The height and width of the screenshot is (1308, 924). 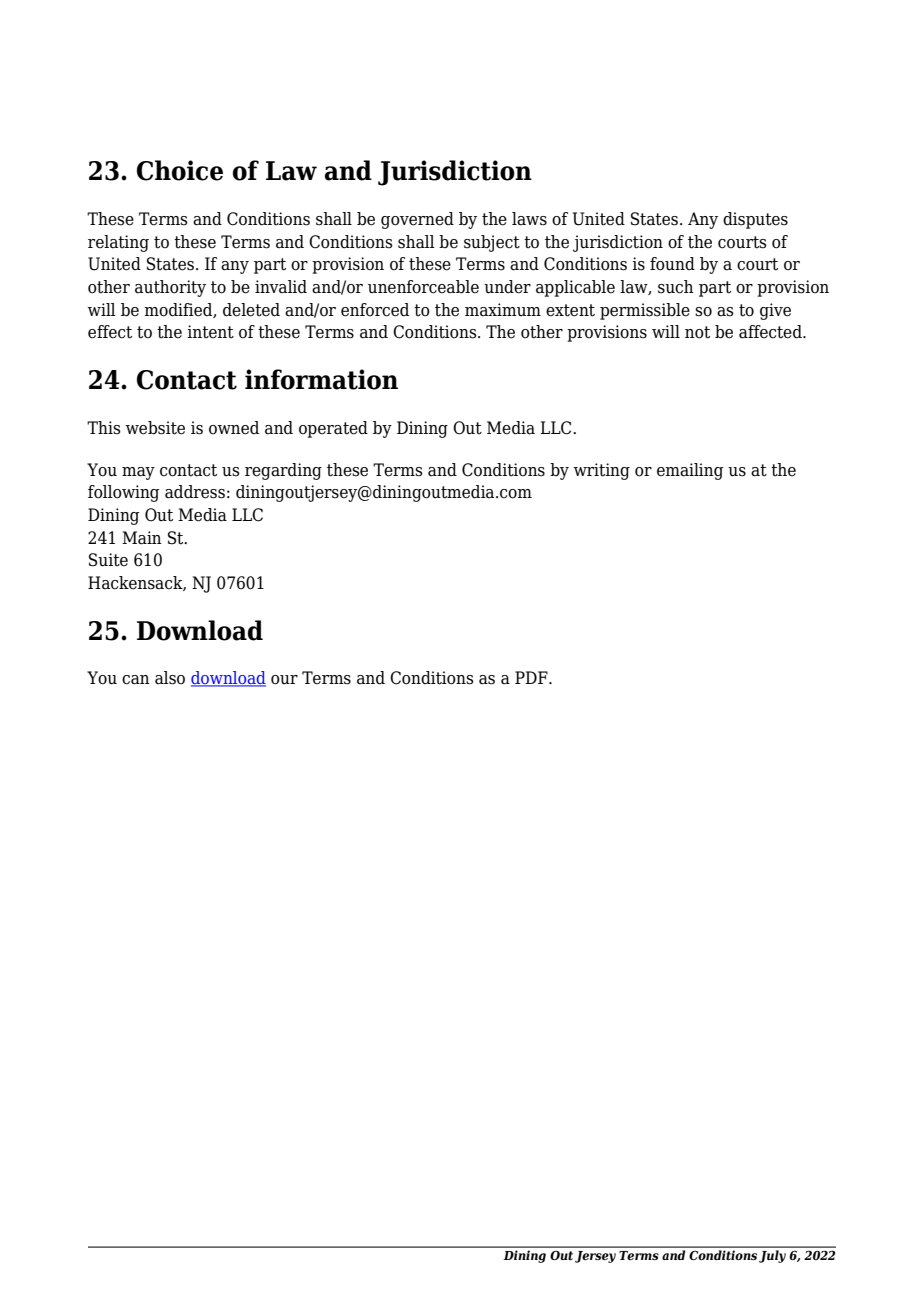 What do you see at coordinates (138, 473) in the screenshot?
I see `may` at bounding box center [138, 473].
